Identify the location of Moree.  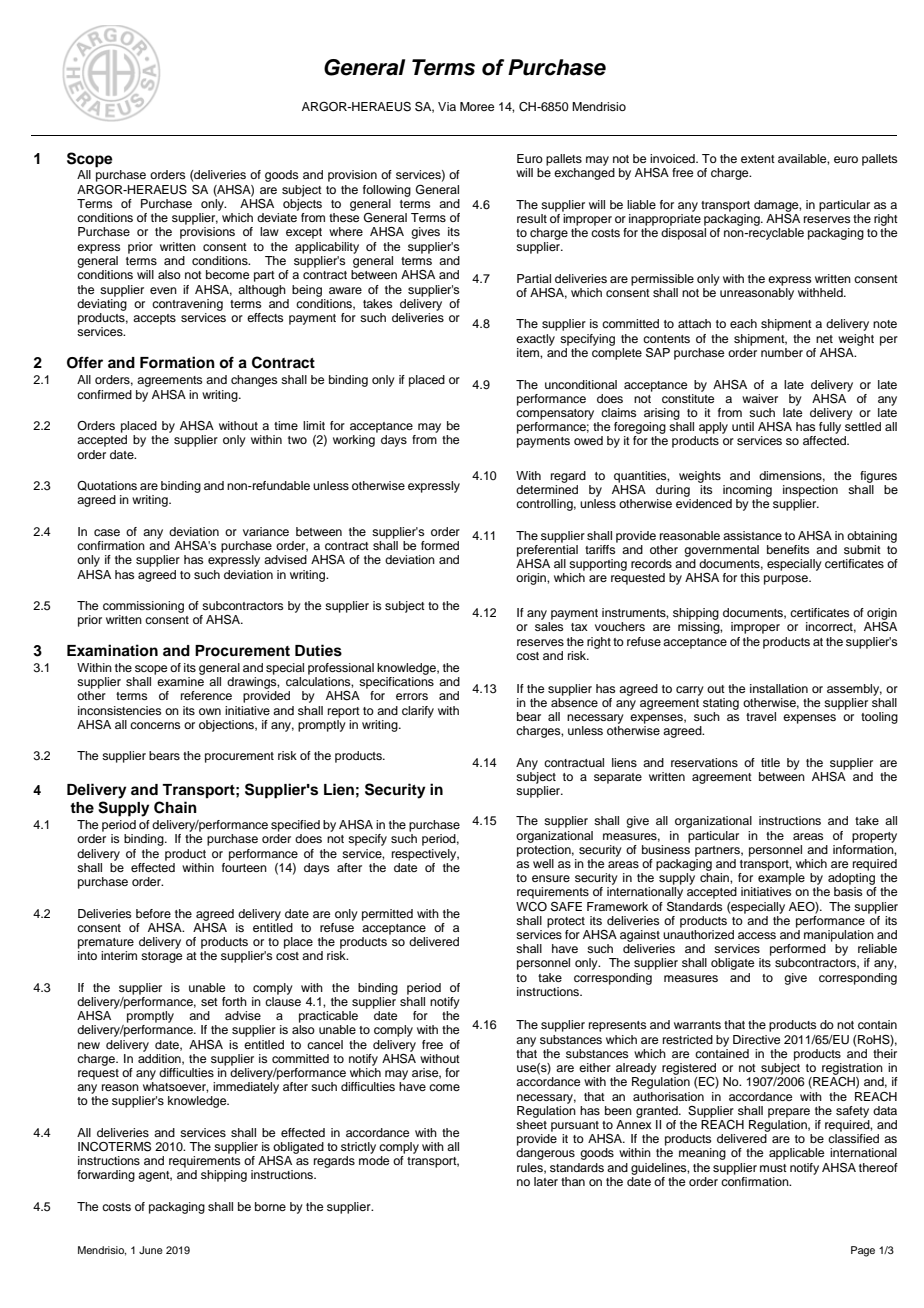
(477, 106).
